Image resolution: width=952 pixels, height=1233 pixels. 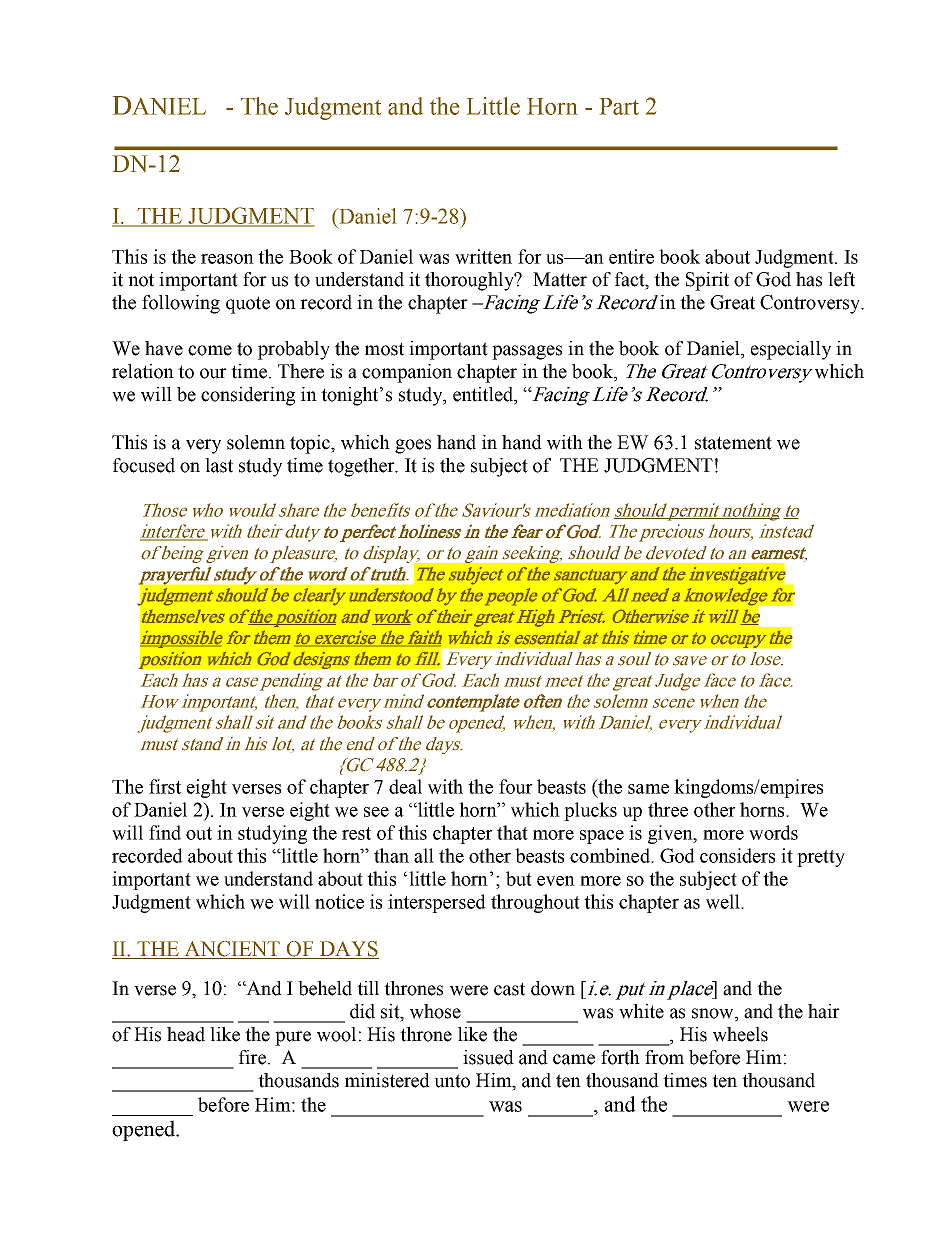 I want to click on four, so click(x=516, y=786).
